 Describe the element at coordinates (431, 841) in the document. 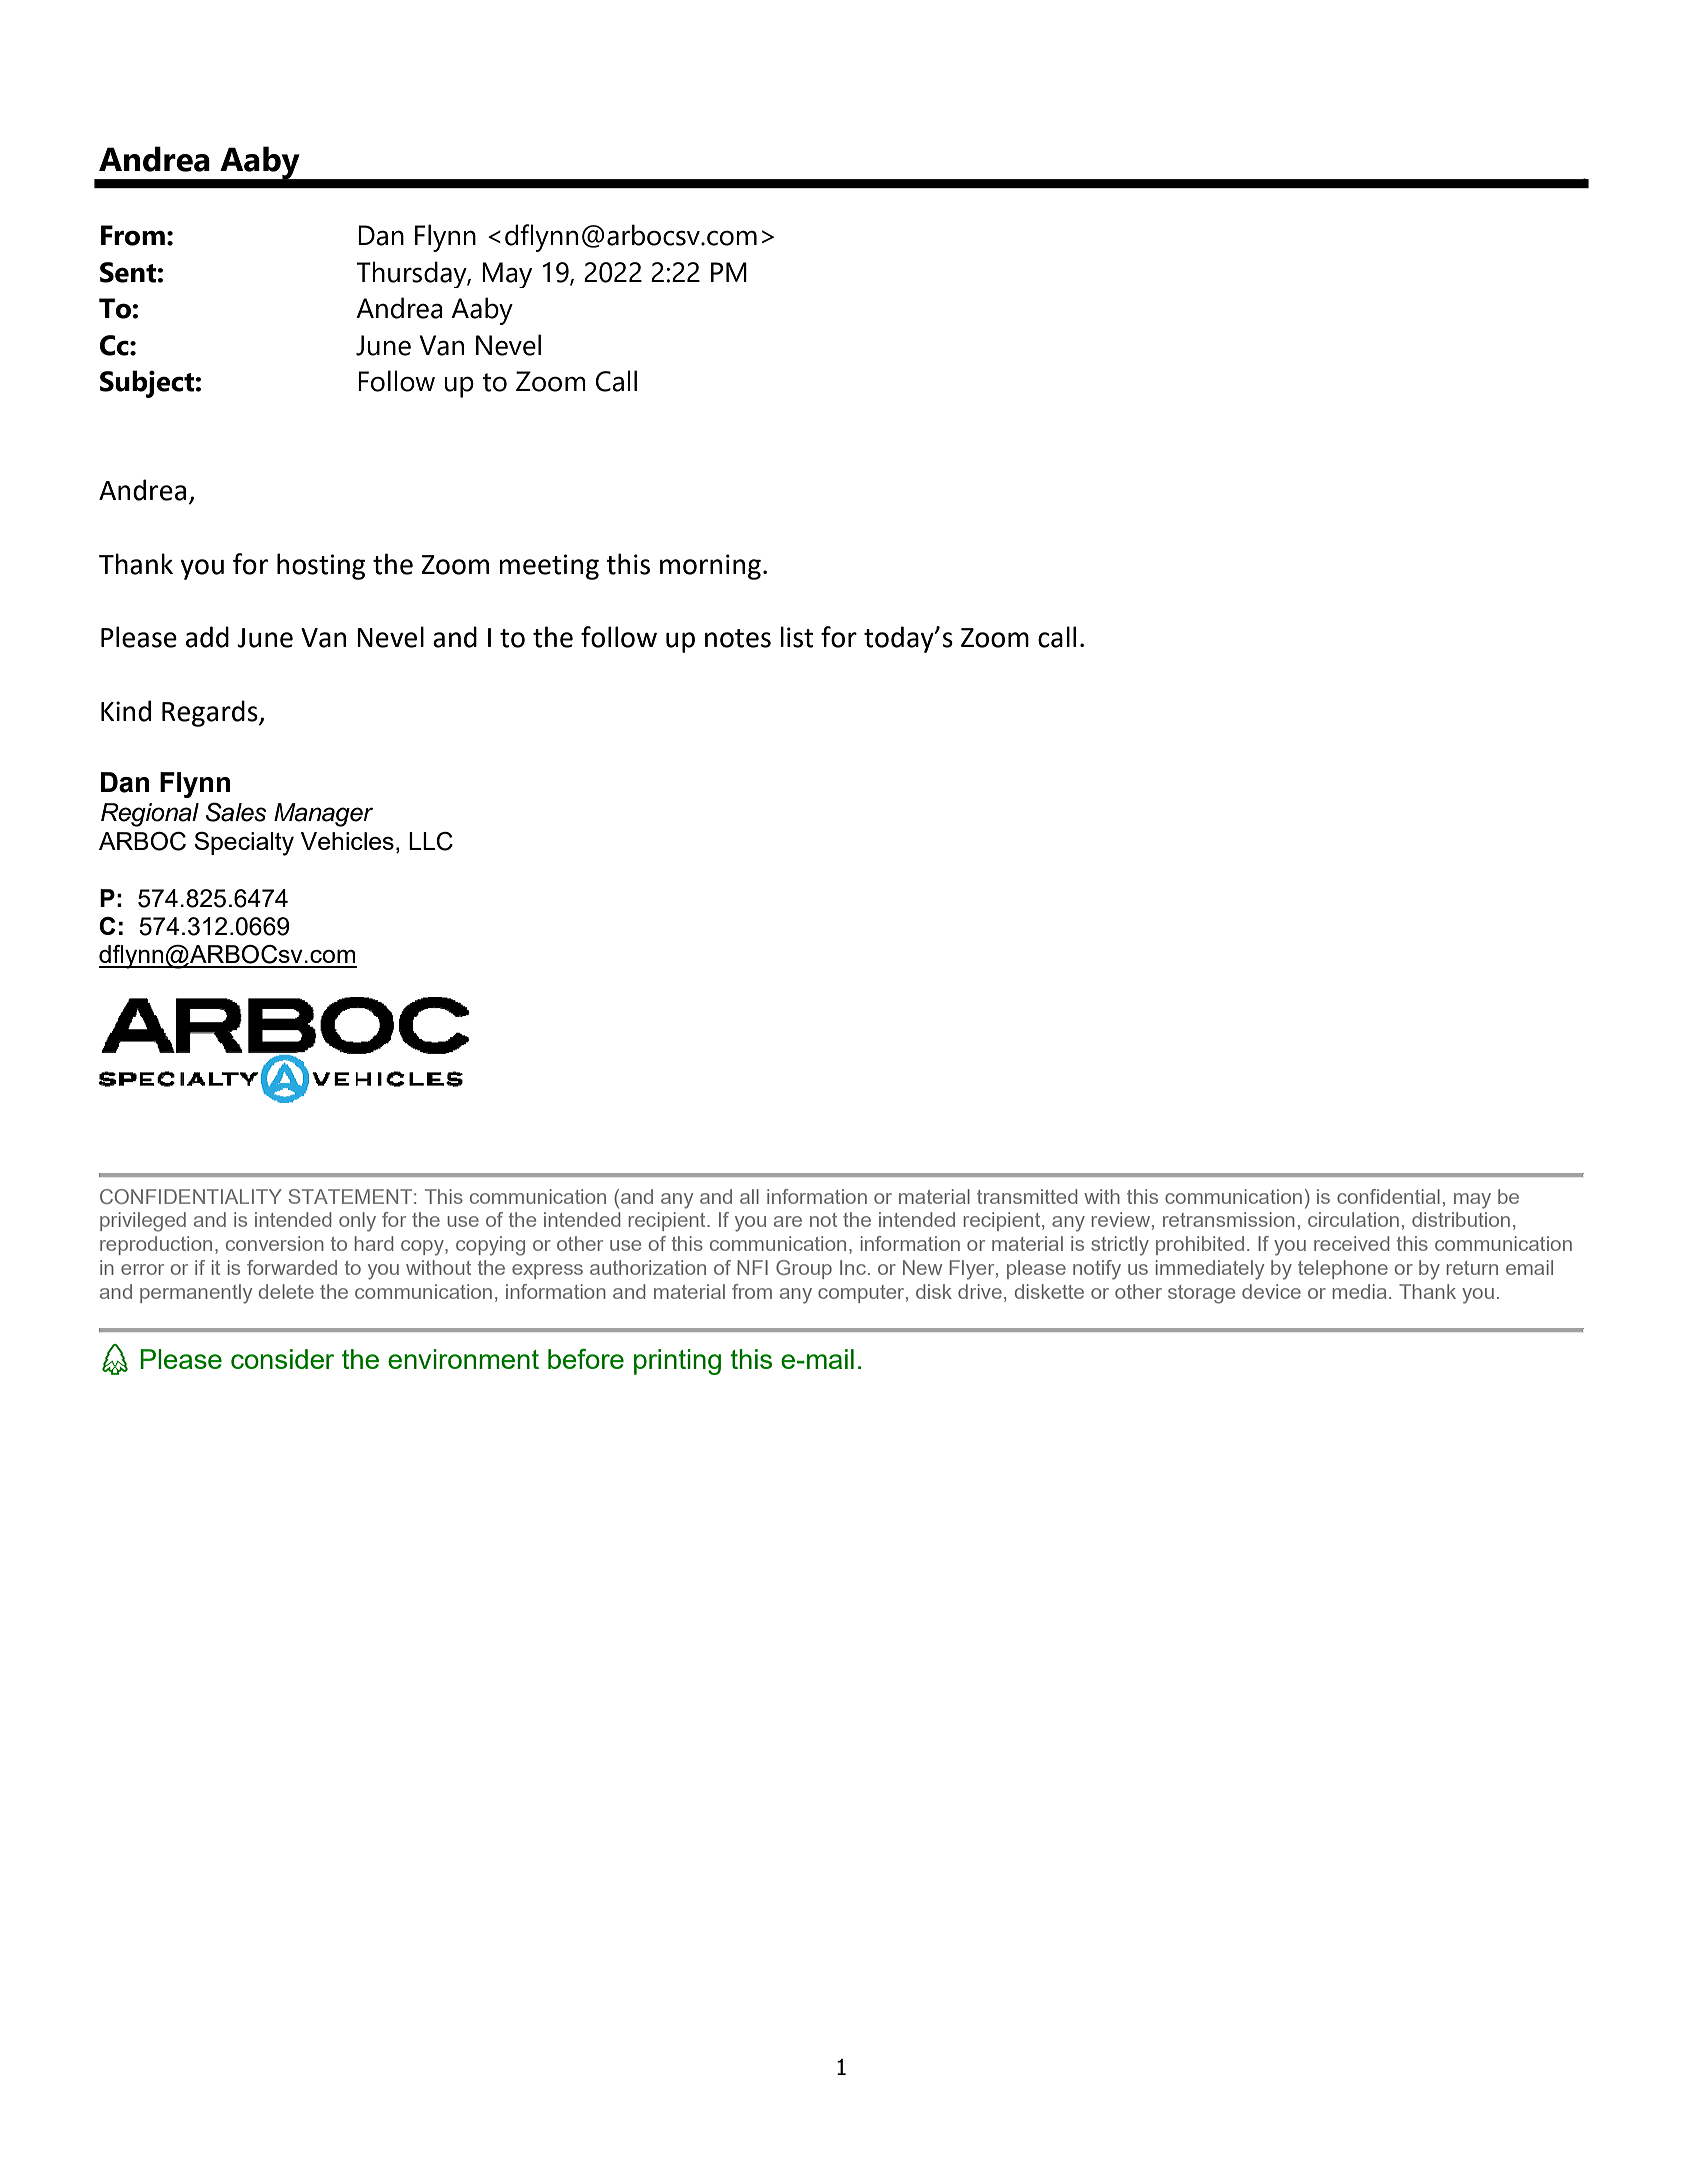

I see `LLC` at that location.
